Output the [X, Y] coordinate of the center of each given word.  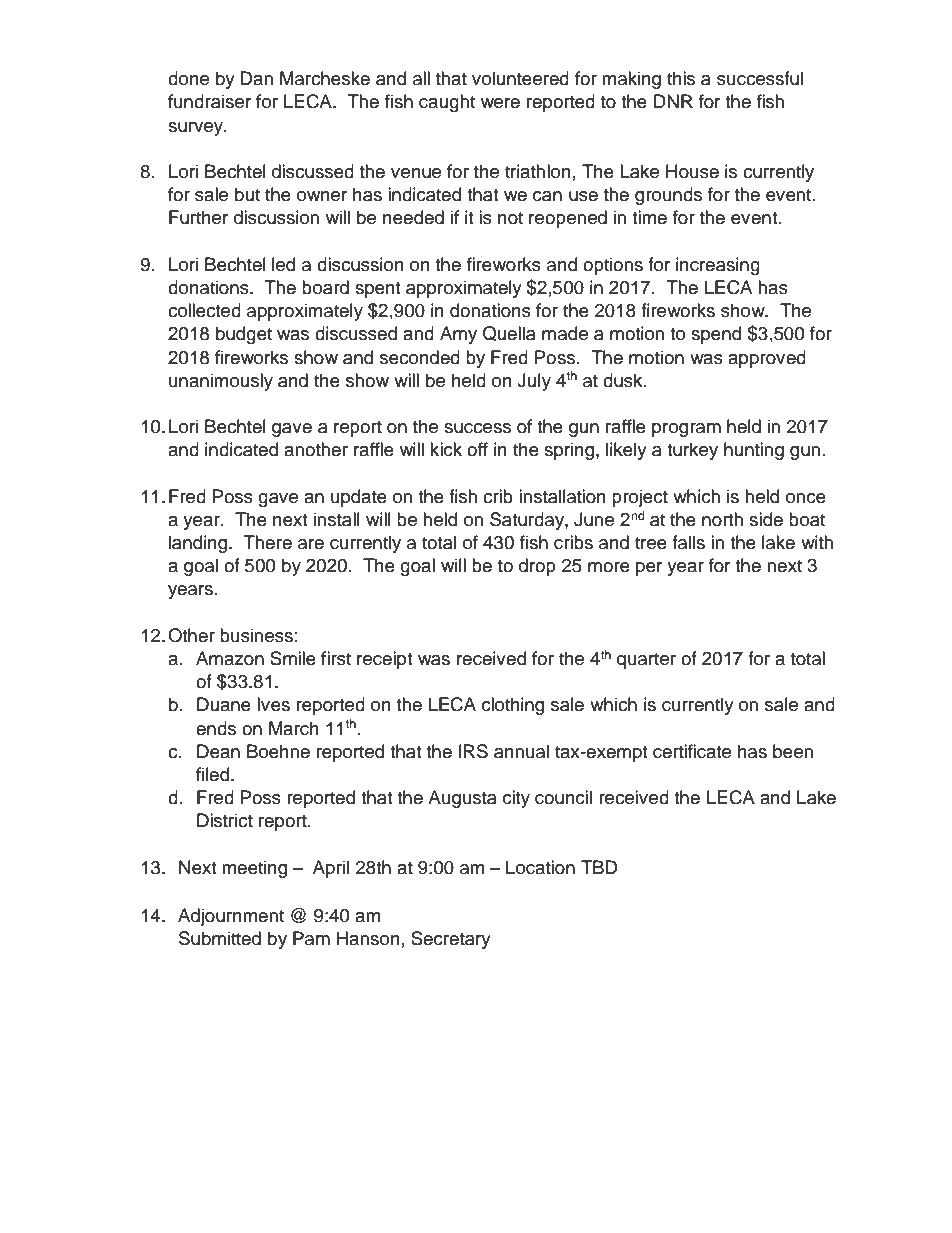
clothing [513, 706]
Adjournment [231, 917]
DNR [673, 101]
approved [767, 359]
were [500, 103]
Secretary [451, 940]
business [256, 635]
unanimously [221, 382]
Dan [256, 78]
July [534, 382]
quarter [646, 661]
